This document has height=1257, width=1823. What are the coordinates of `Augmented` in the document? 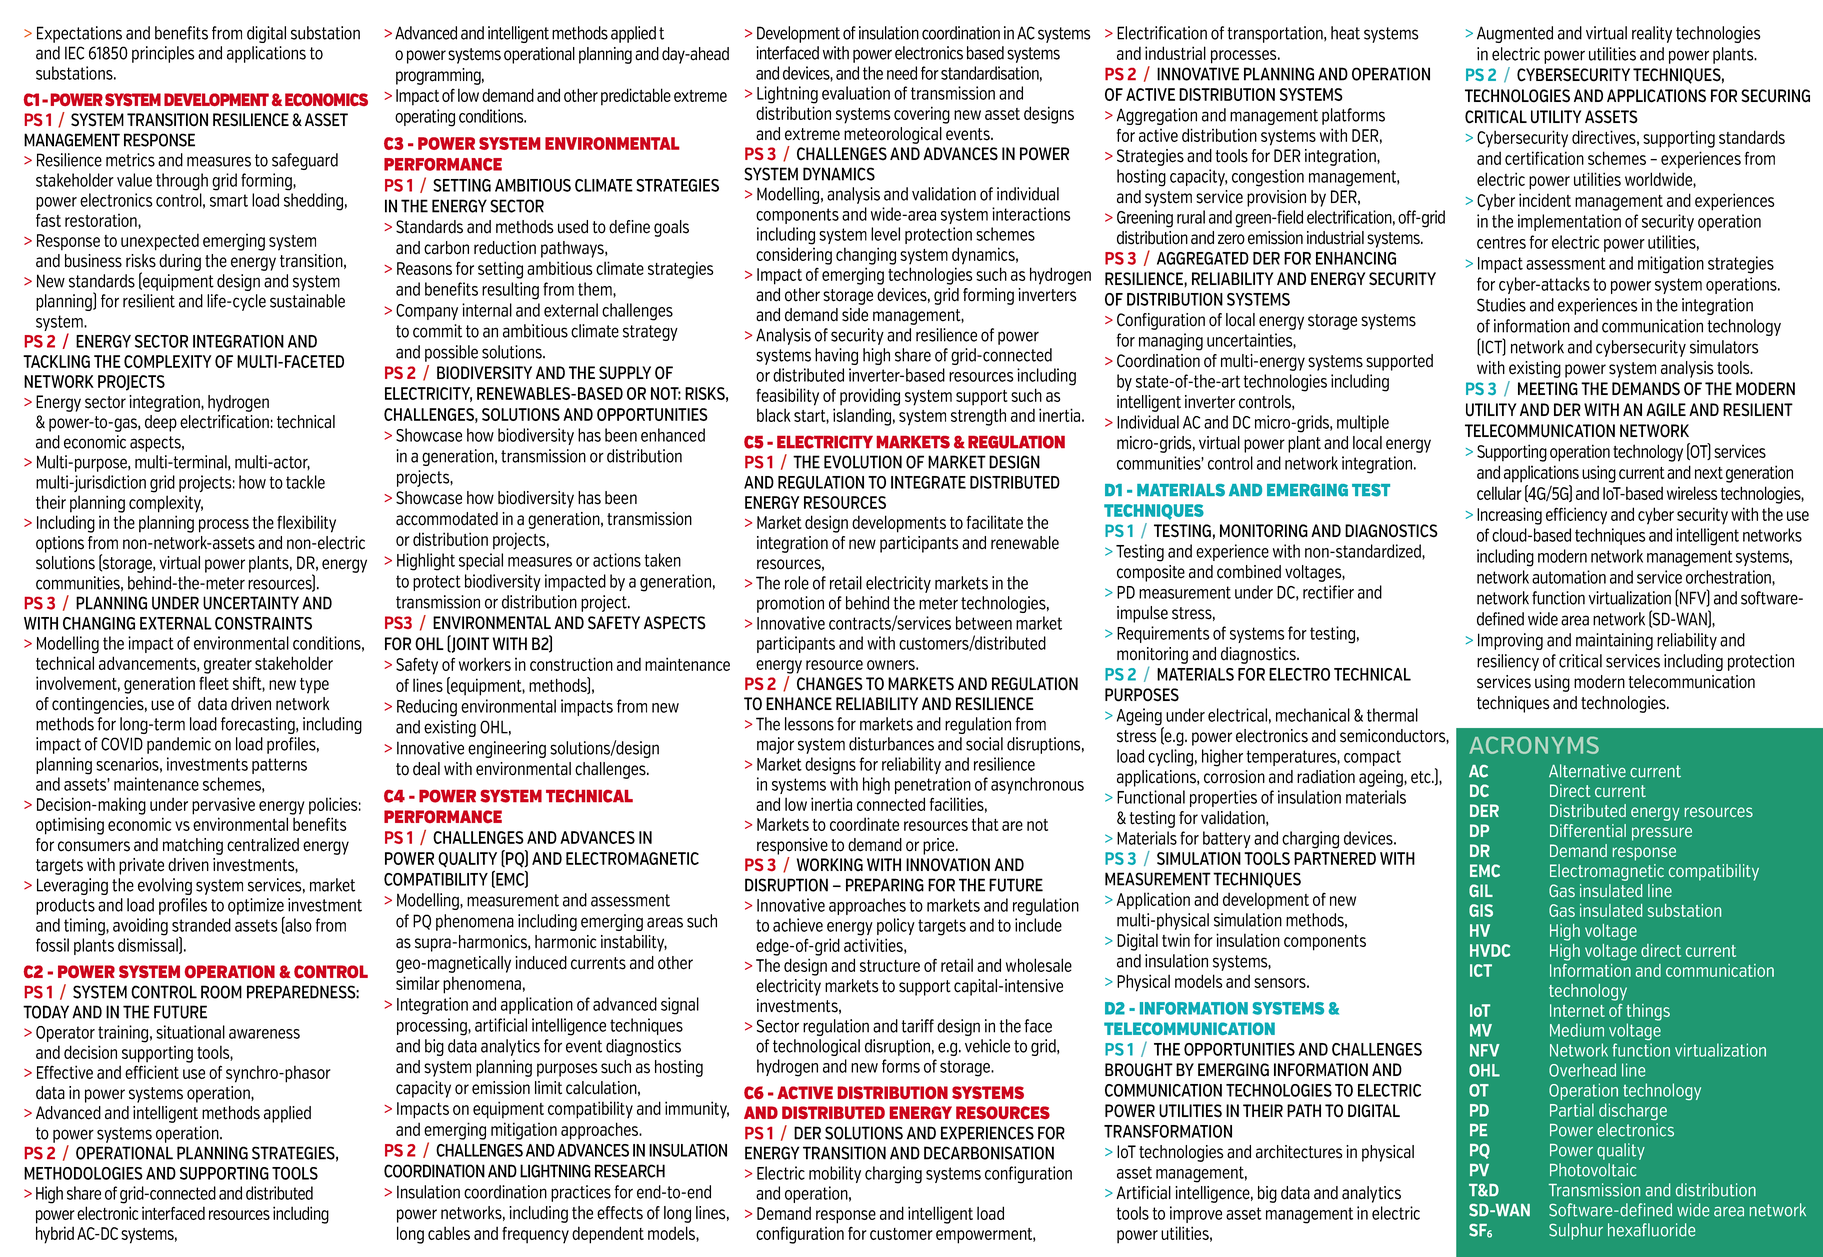 It's located at (1515, 34).
